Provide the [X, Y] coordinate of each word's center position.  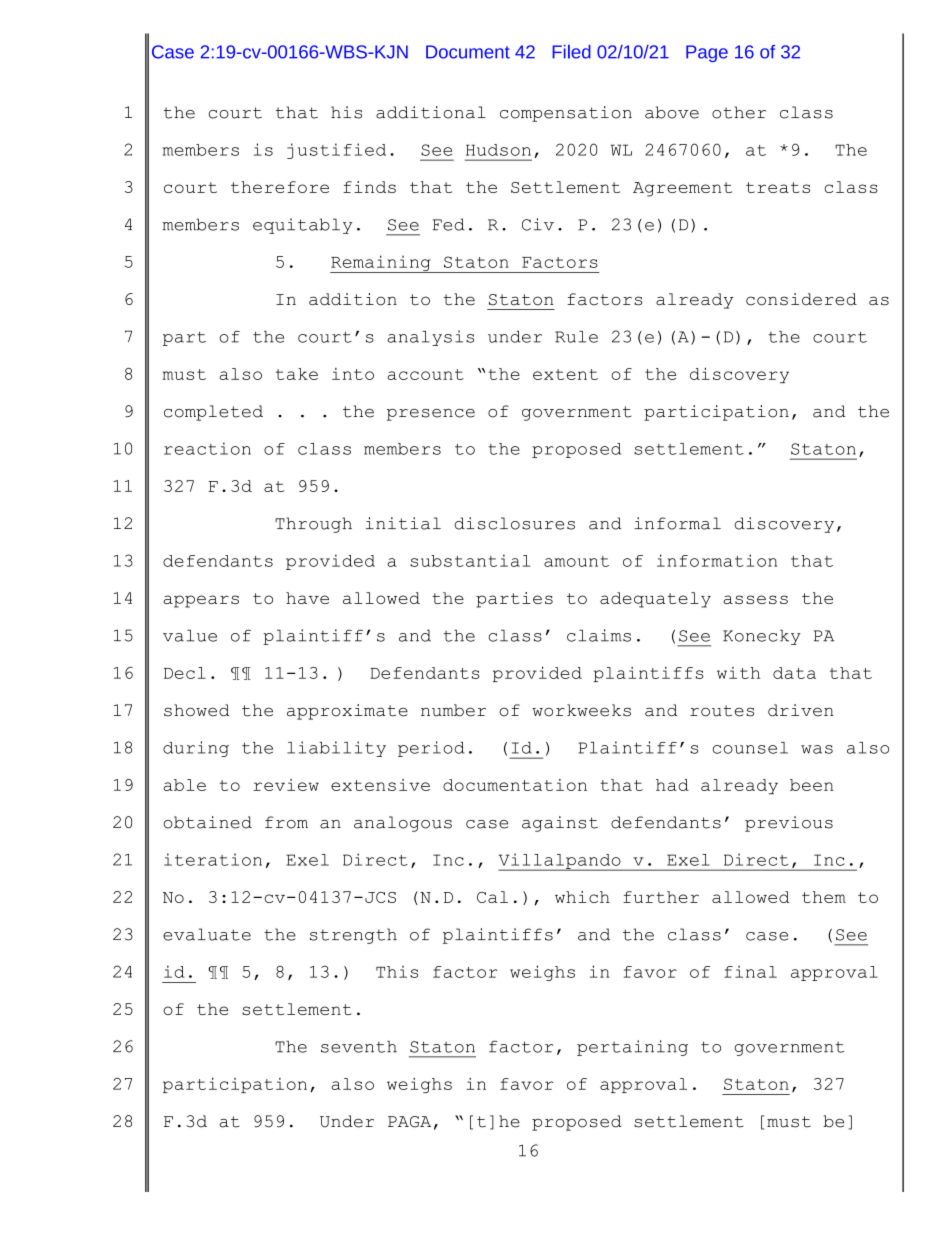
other [739, 112]
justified [336, 151]
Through [313, 525]
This [397, 971]
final [750, 971]
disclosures [514, 523]
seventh [359, 1046]
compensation [566, 114]
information [717, 560]
